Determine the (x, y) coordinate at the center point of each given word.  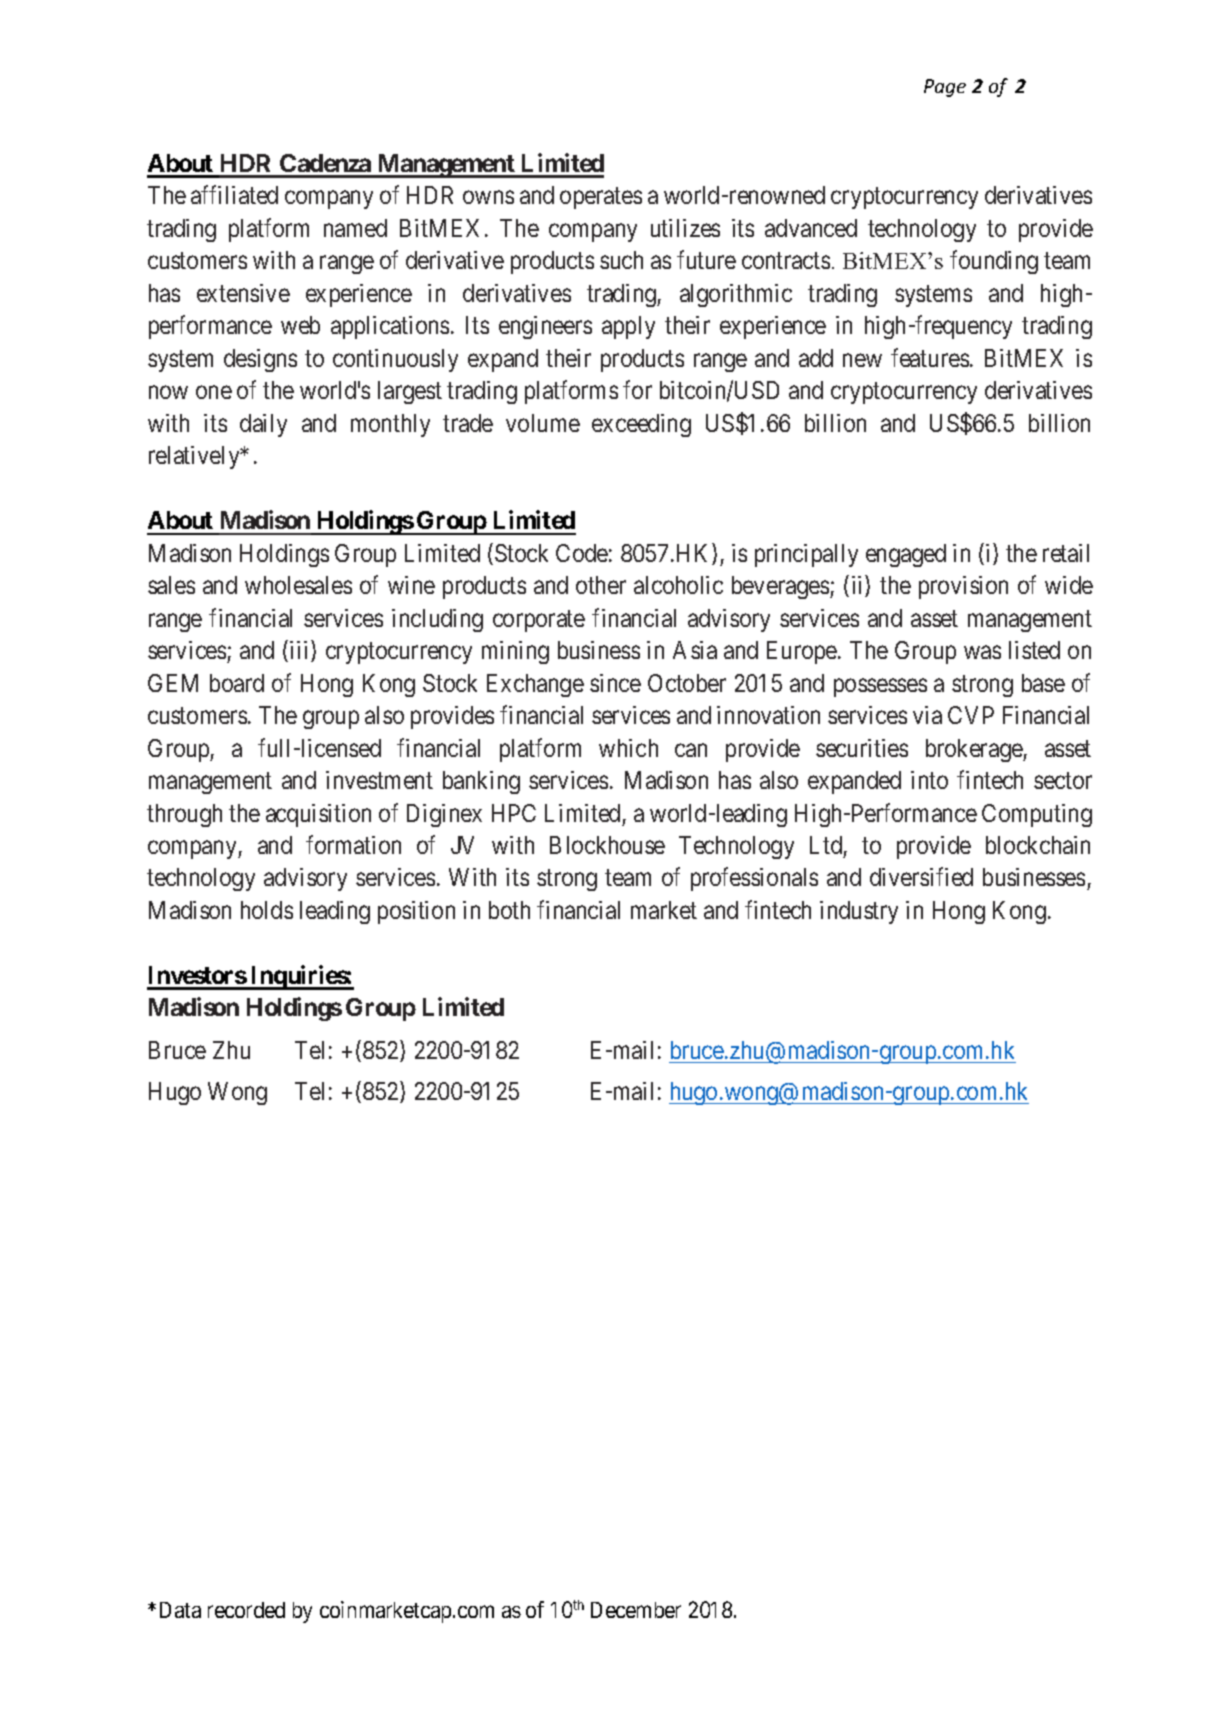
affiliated (234, 195)
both (509, 910)
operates (601, 198)
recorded (246, 1610)
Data (180, 1610)
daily (263, 425)
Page (945, 88)
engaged (906, 555)
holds (267, 910)
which (628, 748)
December (636, 1610)
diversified (921, 877)
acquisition (318, 815)
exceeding (641, 425)
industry (859, 912)
